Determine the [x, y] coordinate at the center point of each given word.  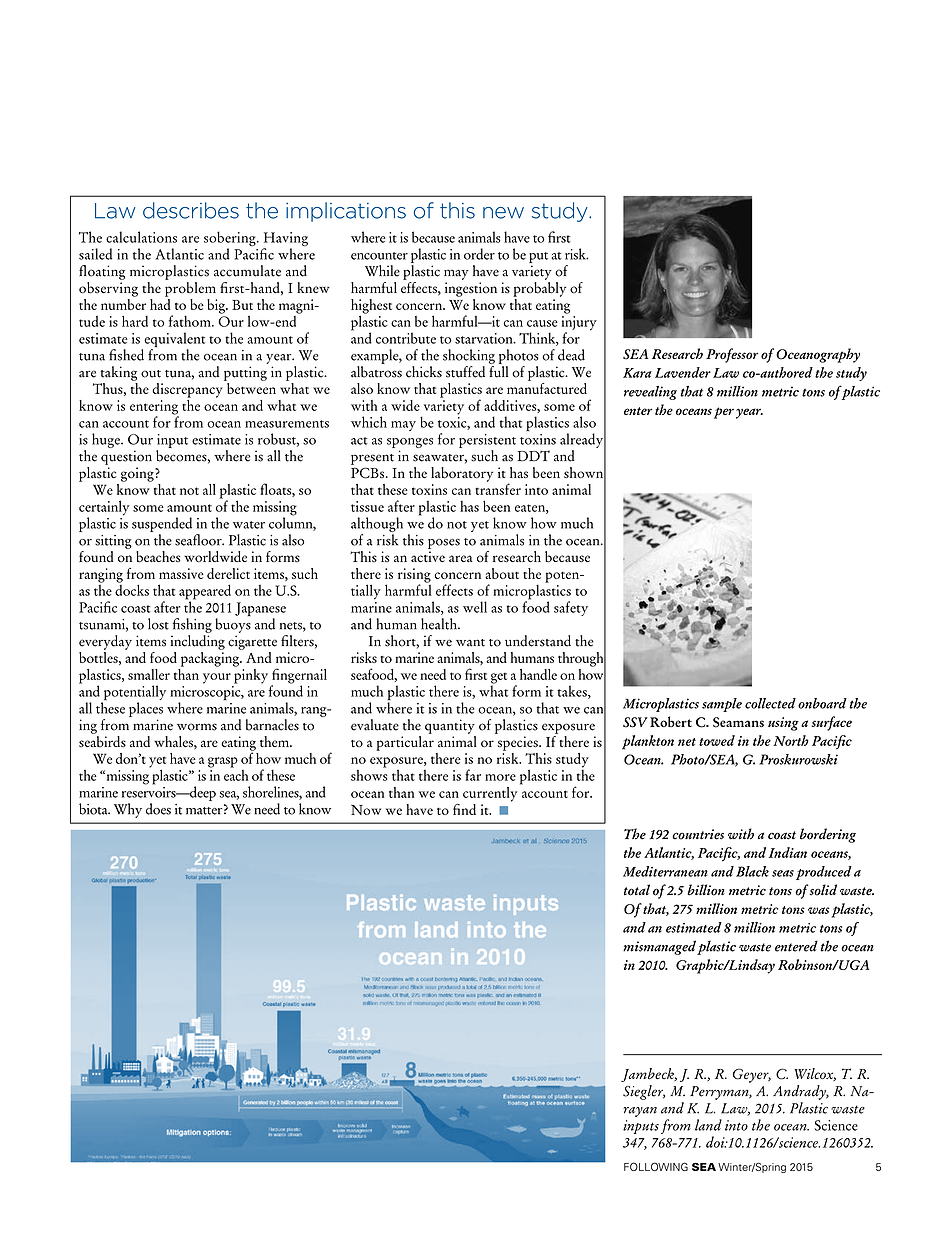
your [217, 678]
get [499, 679]
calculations [141, 237]
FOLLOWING [656, 1166]
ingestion [471, 289]
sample [722, 705]
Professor [732, 355]
